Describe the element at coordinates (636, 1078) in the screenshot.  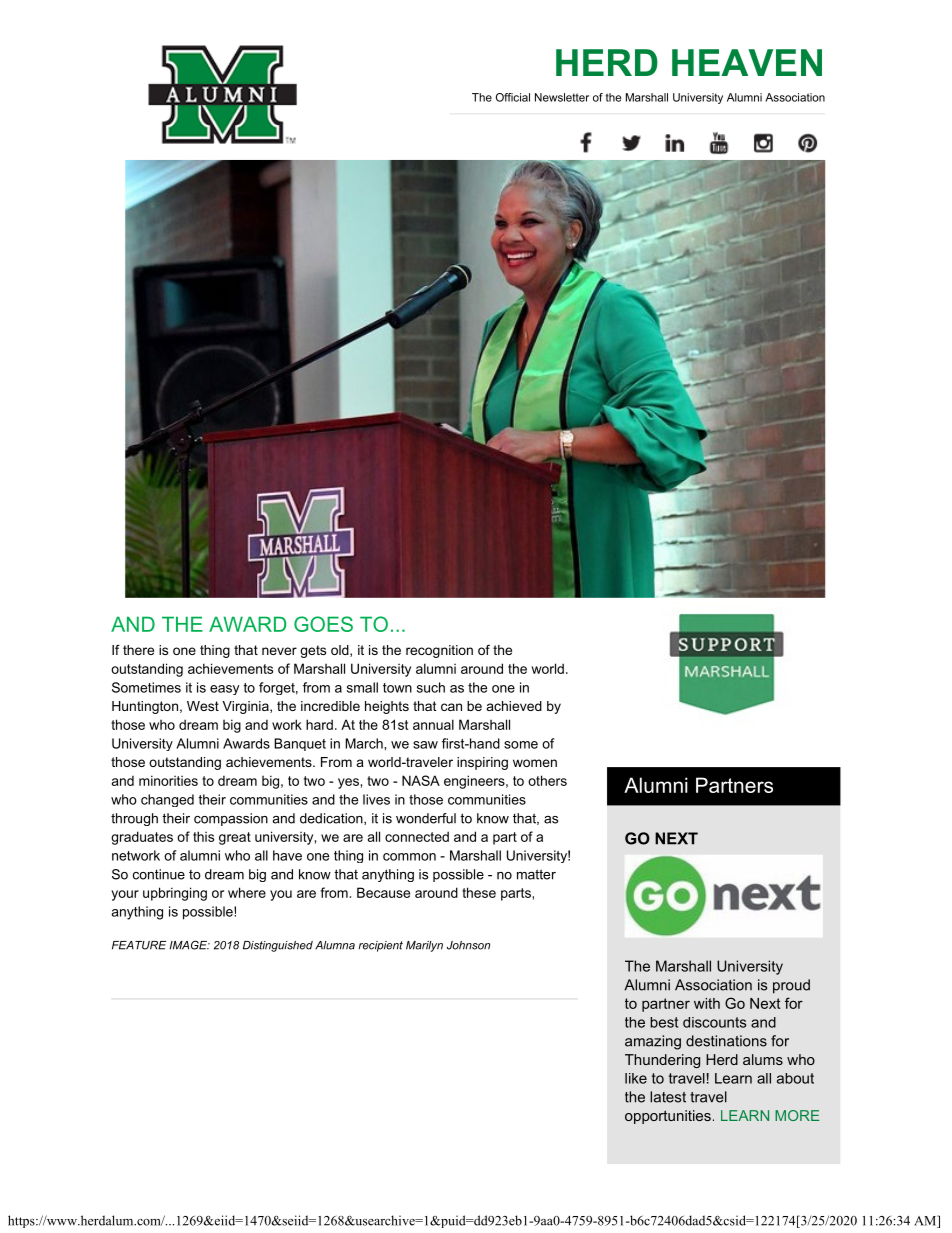
I see `like` at that location.
